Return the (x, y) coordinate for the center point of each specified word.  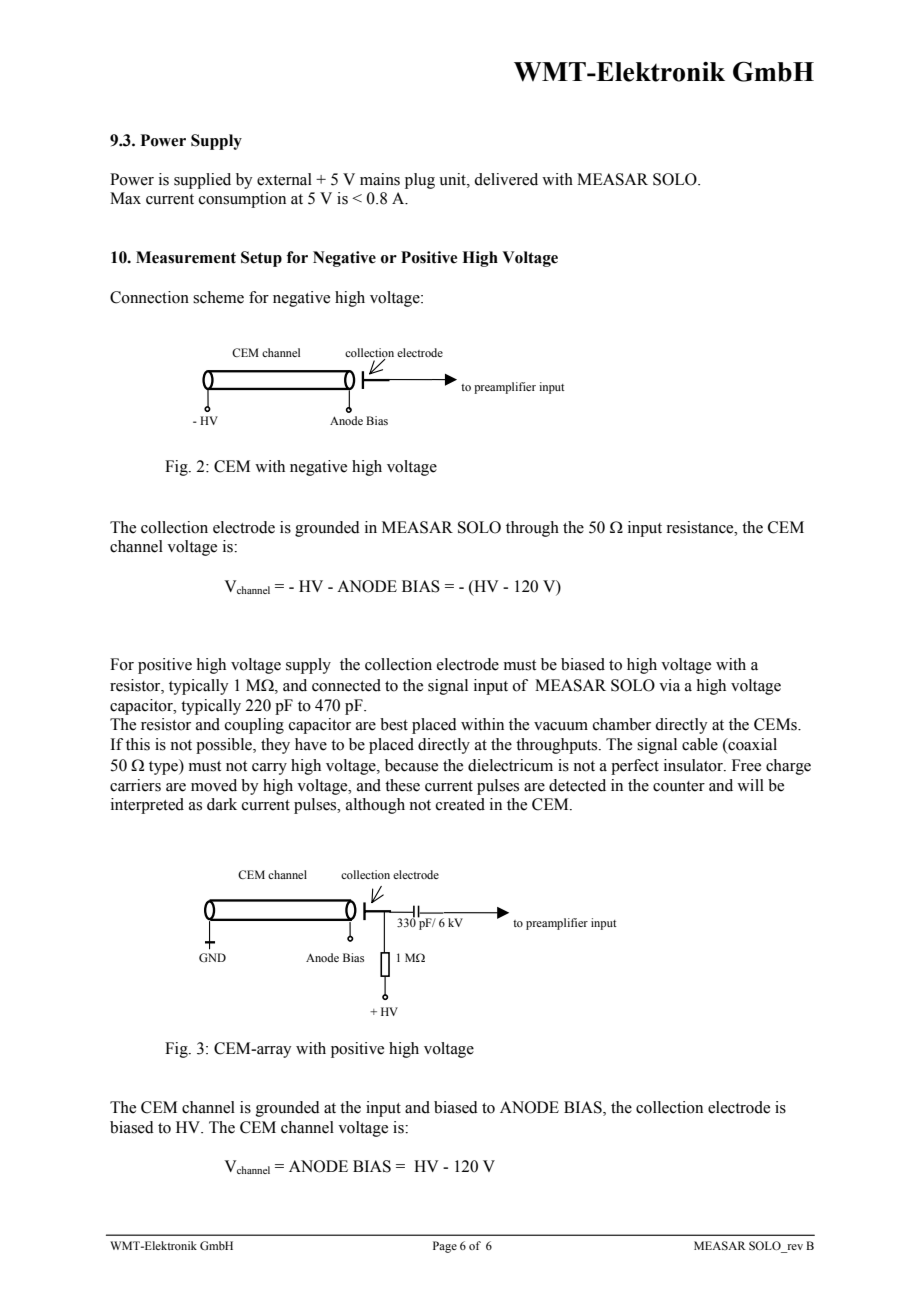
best (394, 724)
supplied (202, 181)
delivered (506, 179)
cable (700, 744)
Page (445, 1247)
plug (420, 181)
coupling (254, 726)
